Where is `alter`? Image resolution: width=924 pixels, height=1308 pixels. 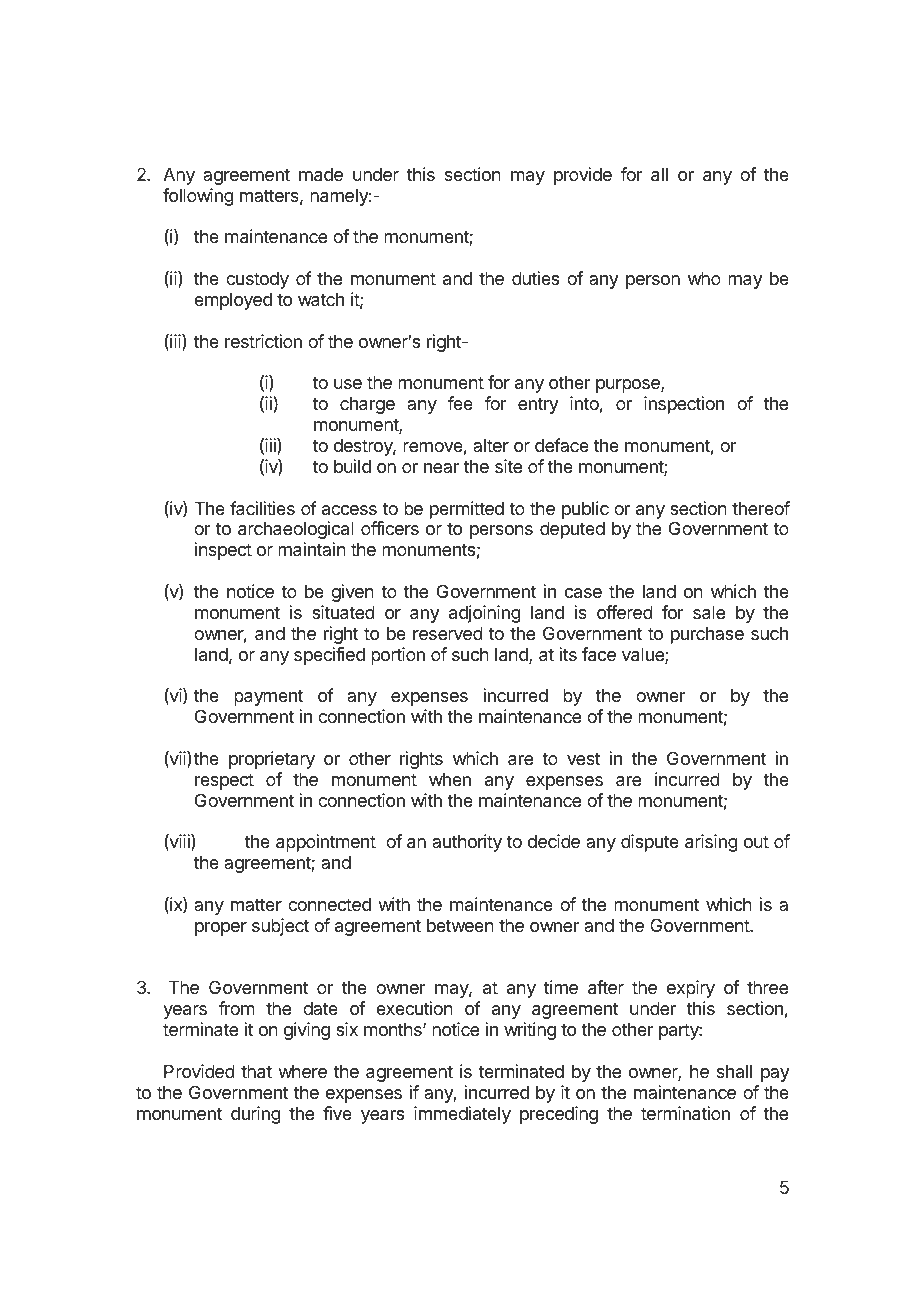 alter is located at coordinates (491, 445).
